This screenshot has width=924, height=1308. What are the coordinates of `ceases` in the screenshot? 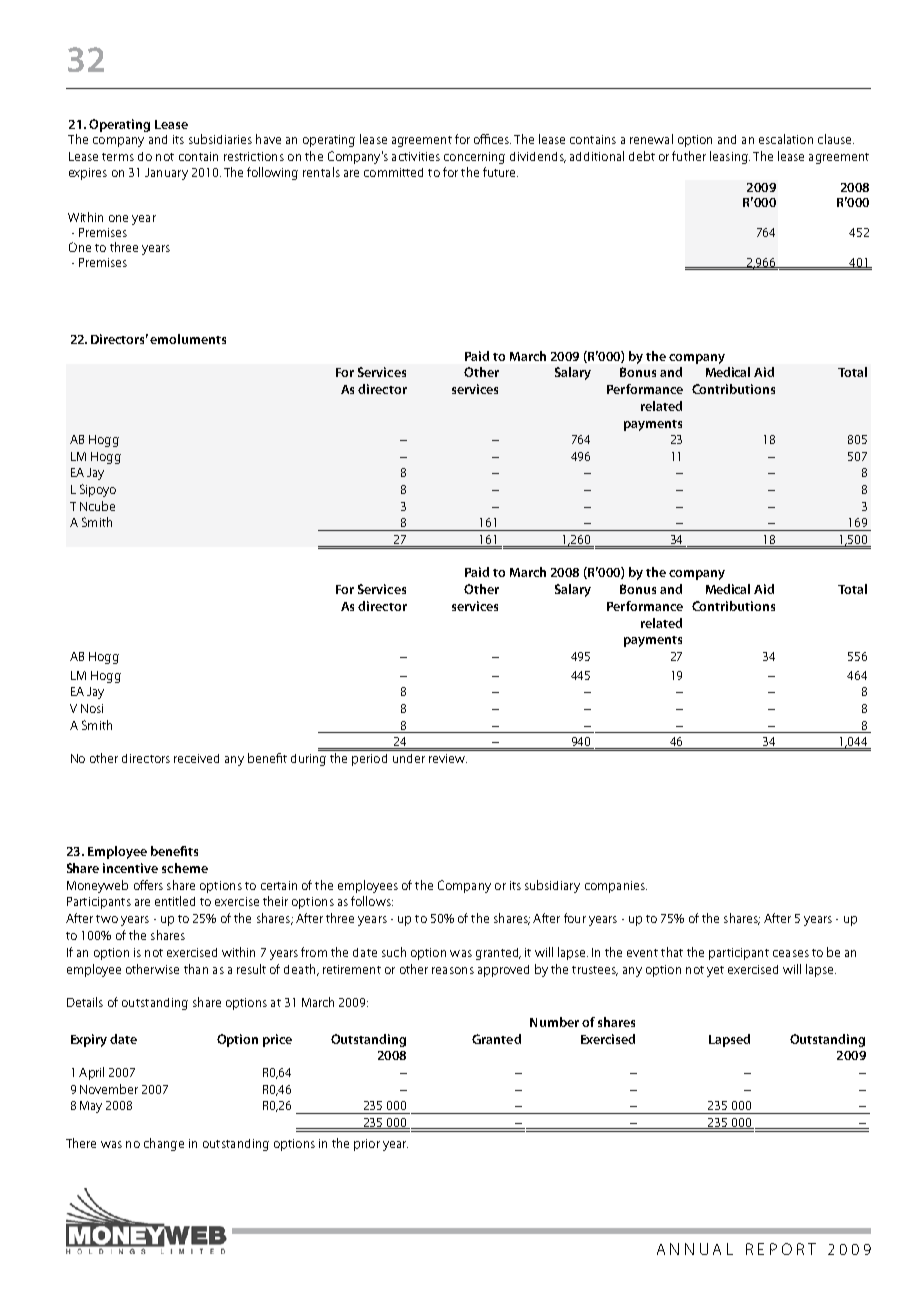 It's located at (791, 953).
